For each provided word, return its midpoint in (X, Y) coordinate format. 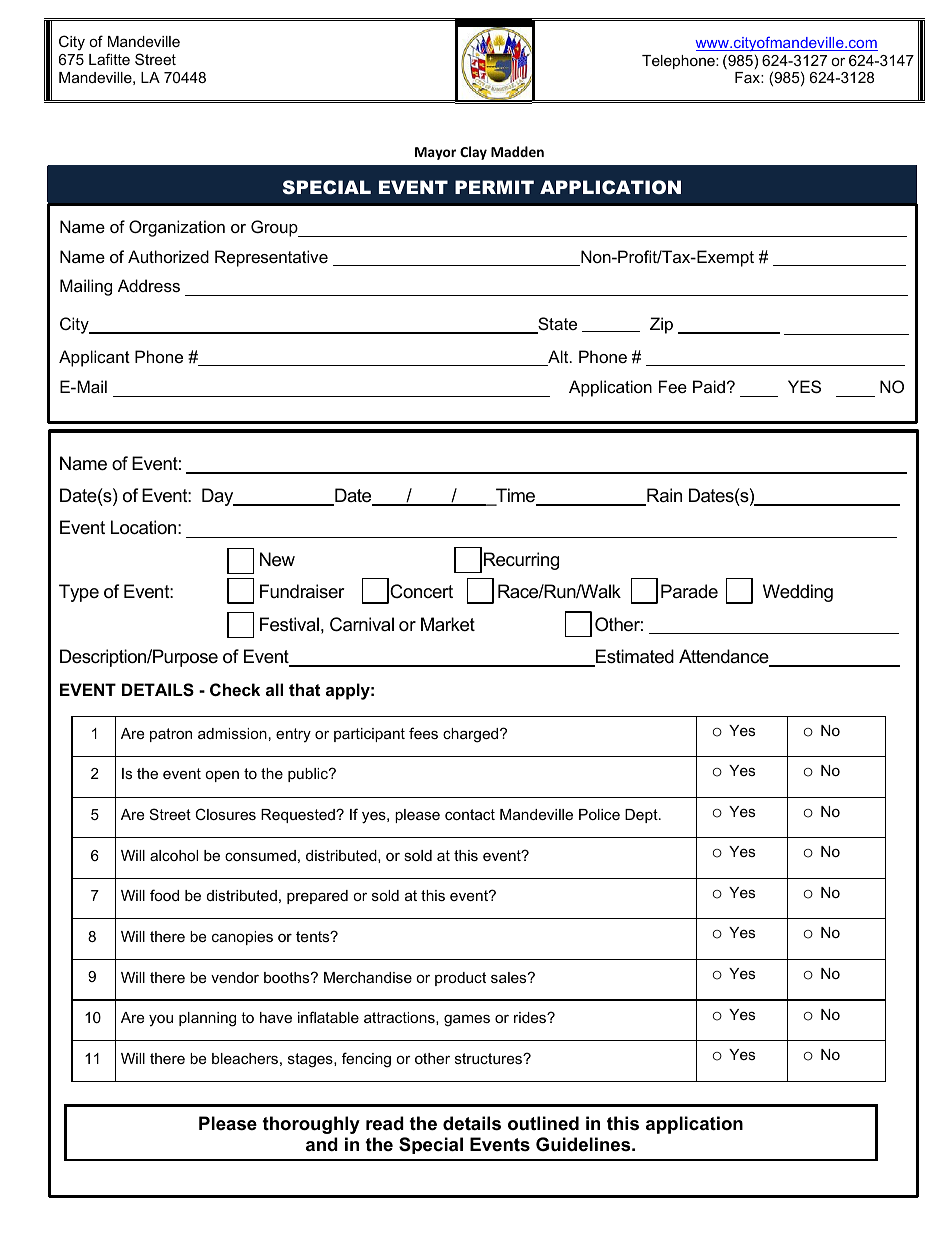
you (161, 1021)
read (385, 1123)
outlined (543, 1123)
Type (79, 593)
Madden (517, 151)
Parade (689, 591)
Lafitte (109, 59)
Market (448, 624)
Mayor (435, 153)
